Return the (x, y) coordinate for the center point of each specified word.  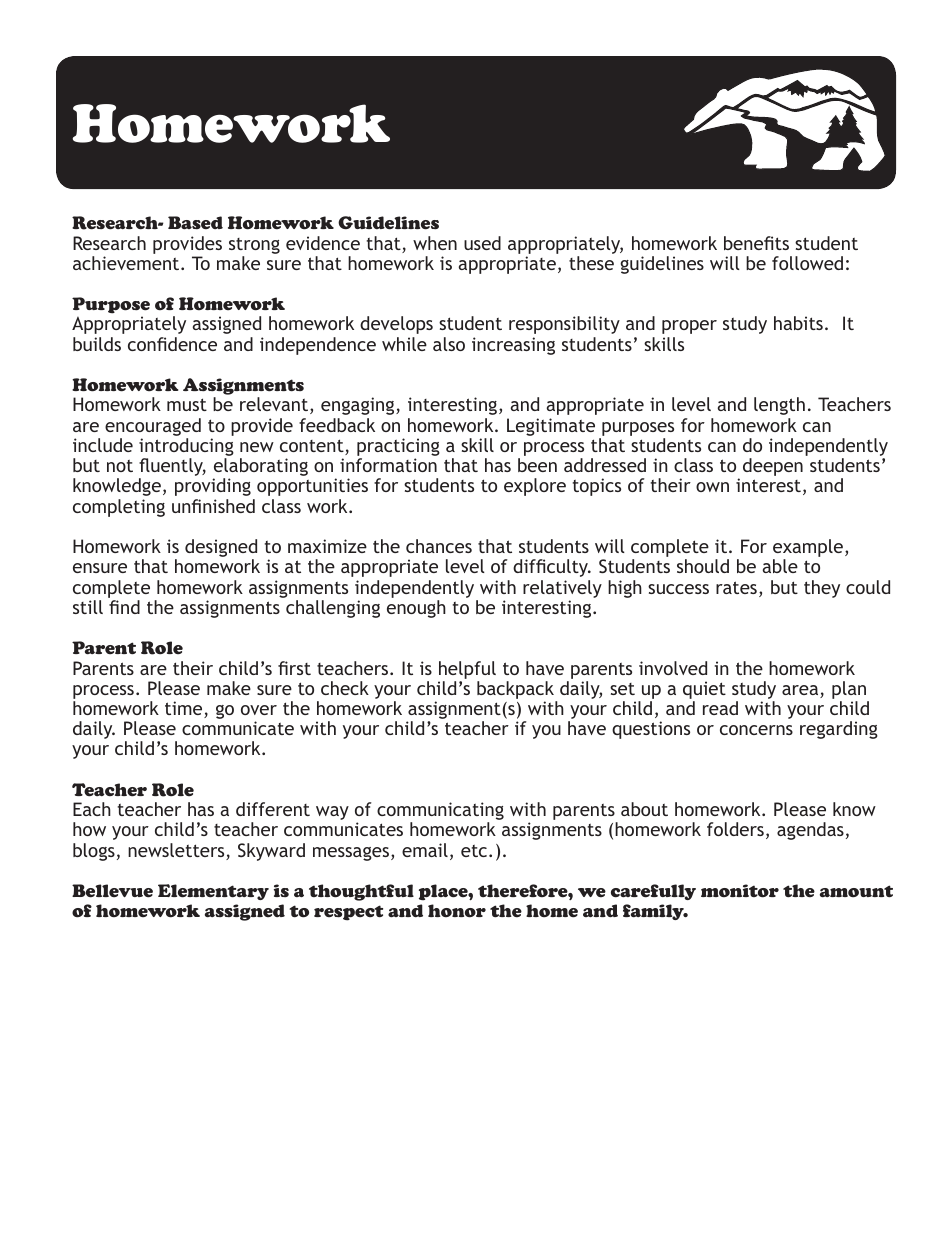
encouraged (153, 427)
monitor (740, 891)
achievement (127, 263)
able (780, 566)
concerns (756, 730)
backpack (516, 691)
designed (221, 549)
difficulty (552, 568)
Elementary (213, 892)
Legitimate (551, 427)
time (185, 709)
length (779, 406)
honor (457, 911)
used (482, 243)
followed (807, 263)
